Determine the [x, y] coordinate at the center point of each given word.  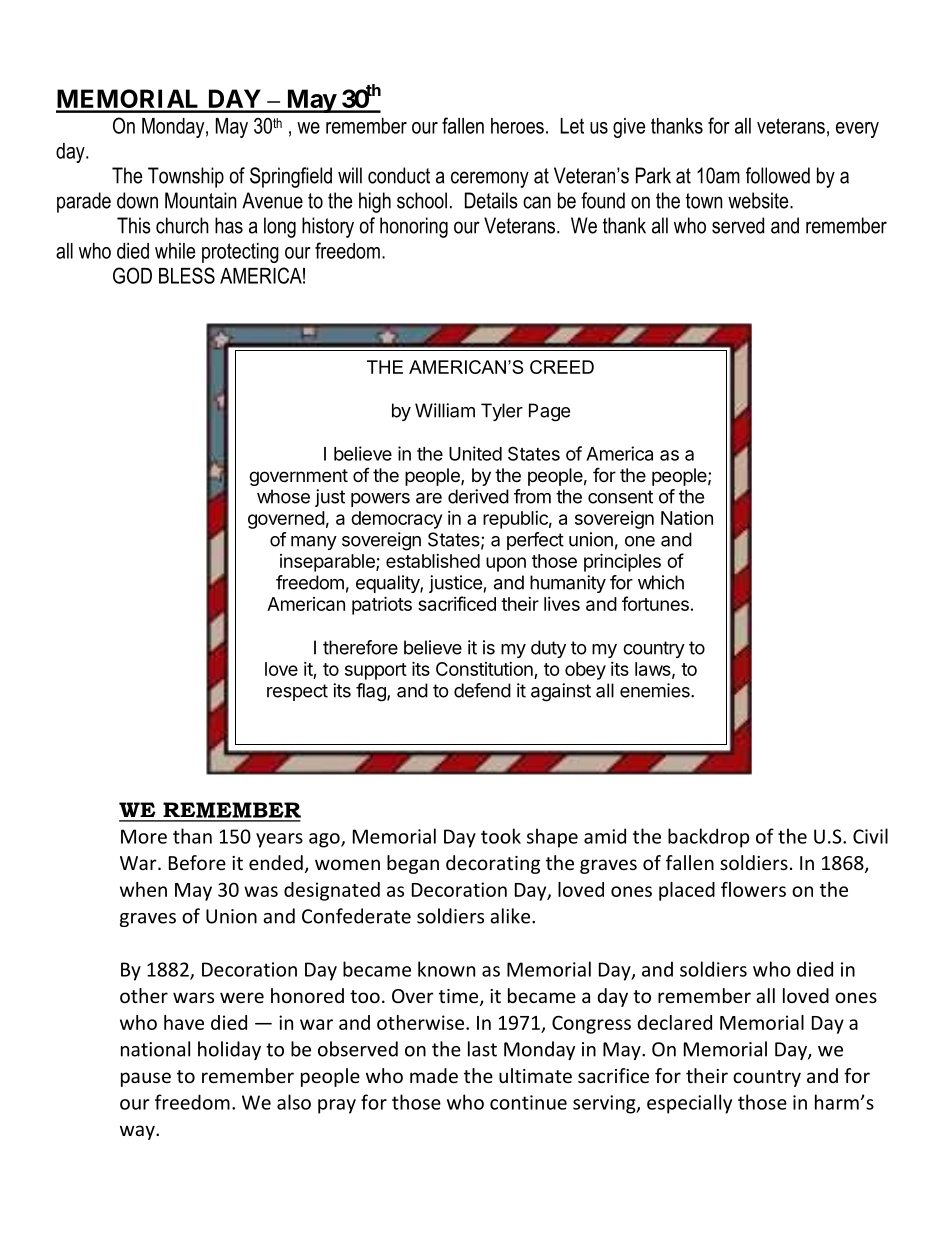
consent [620, 497]
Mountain [201, 200]
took [501, 836]
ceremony [490, 179]
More [144, 836]
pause [146, 1079]
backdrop [709, 838]
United [475, 453]
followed [778, 175]
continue [528, 1102]
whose [283, 496]
